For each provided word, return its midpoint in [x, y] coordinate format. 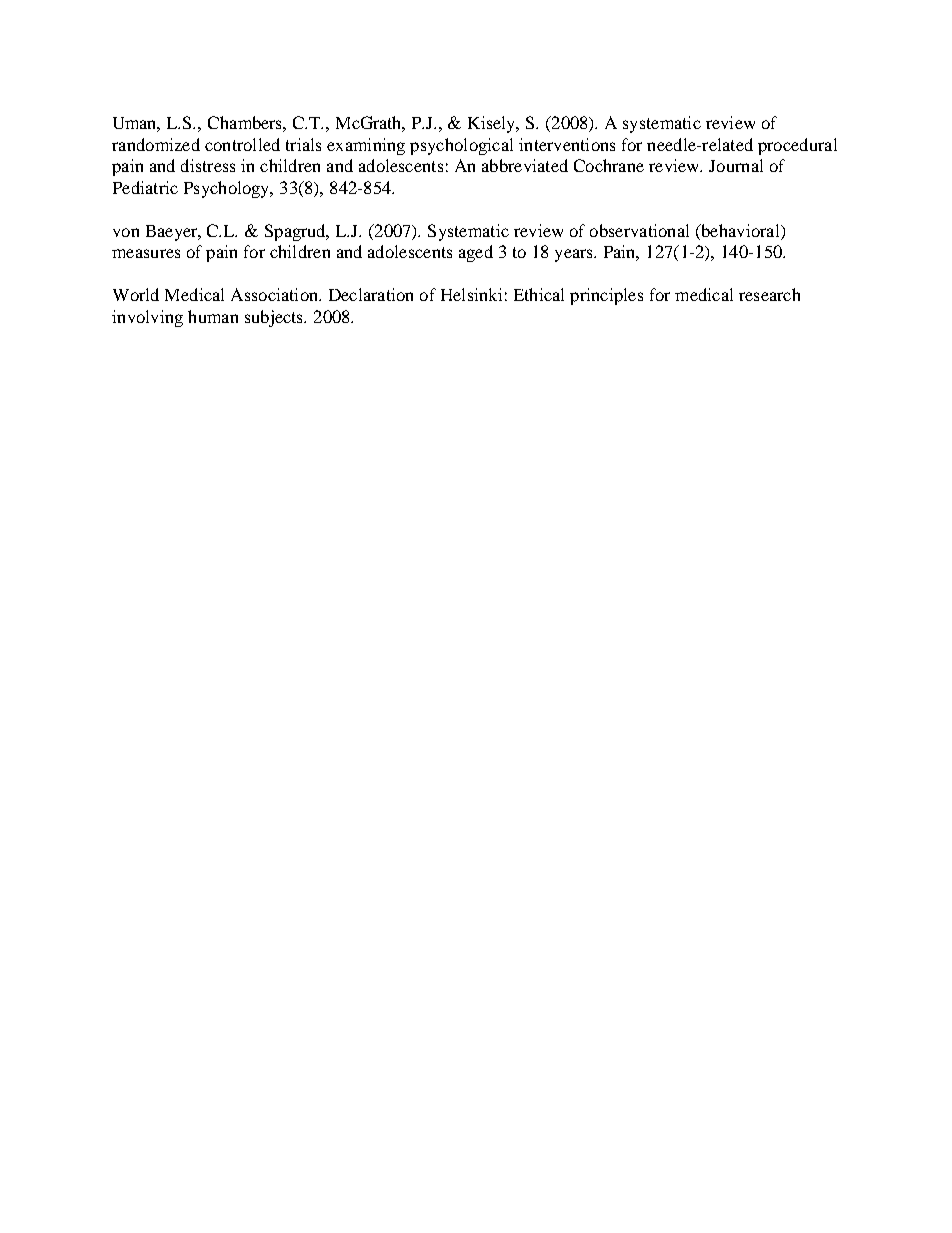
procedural [797, 146]
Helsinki [471, 294]
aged [476, 253]
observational [639, 230]
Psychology [228, 189]
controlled [242, 144]
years [575, 255]
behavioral [740, 230]
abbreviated [525, 165]
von [126, 232]
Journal [736, 165]
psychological [461, 146]
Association [276, 294]
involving [147, 318]
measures [146, 253]
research [769, 294]
